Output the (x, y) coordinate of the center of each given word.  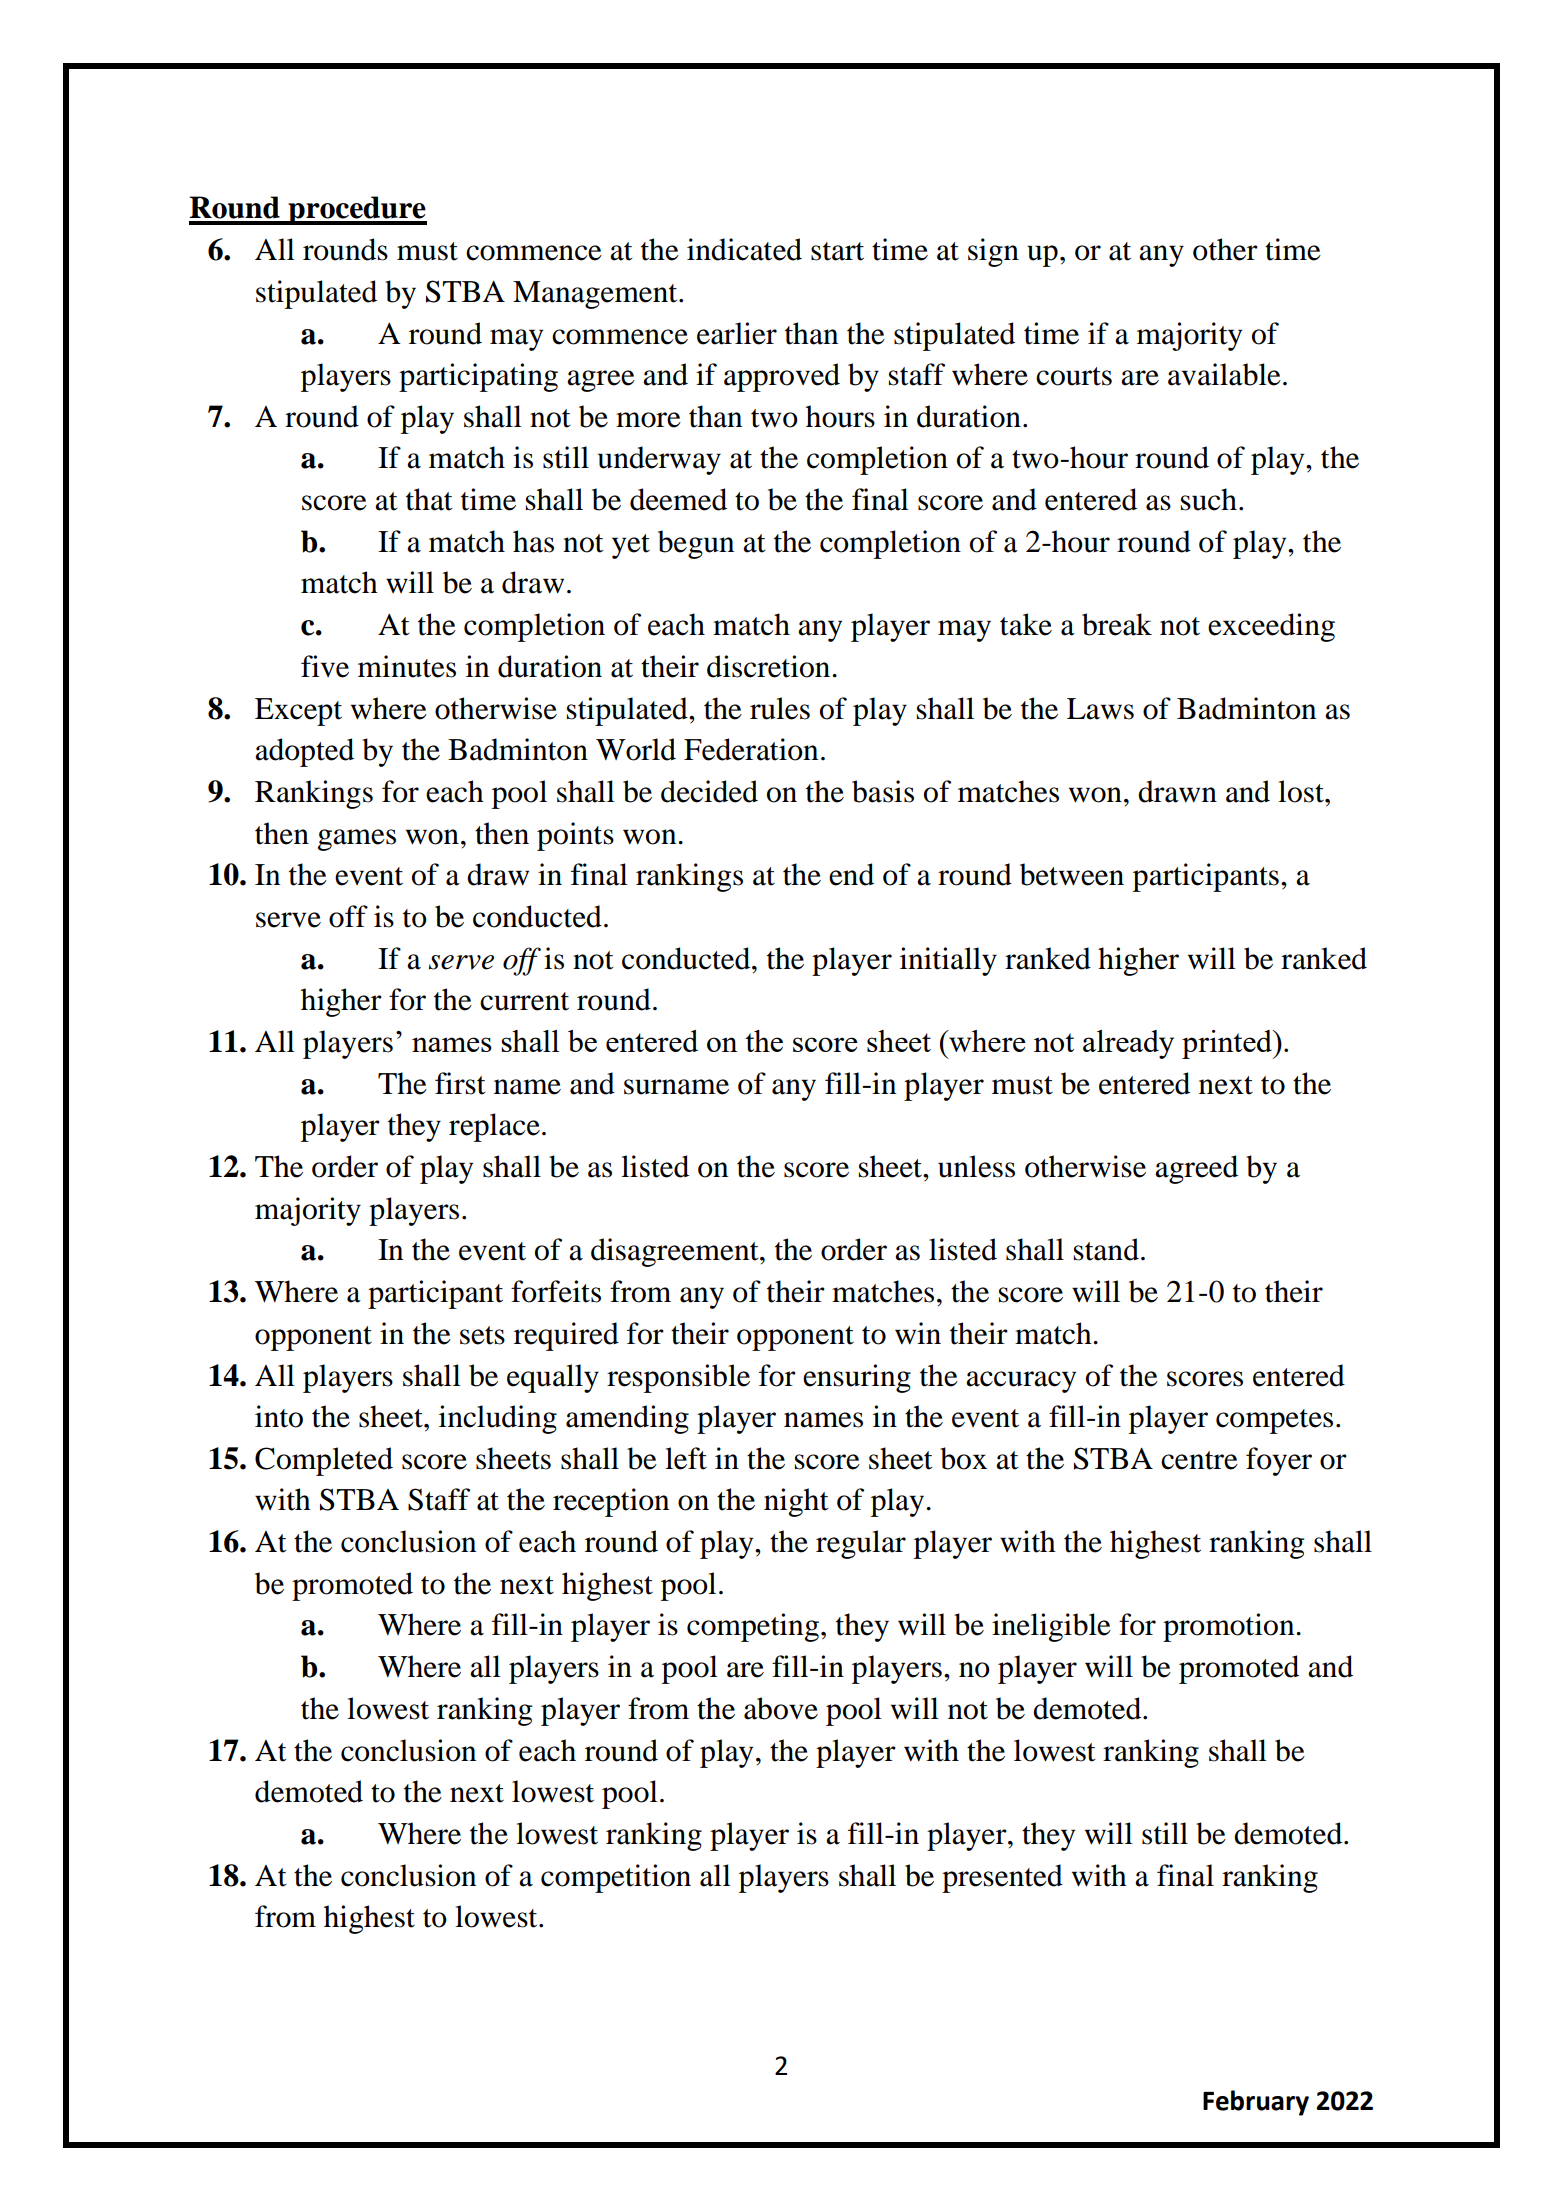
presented (1002, 1878)
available (1224, 374)
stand (1106, 1249)
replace (494, 1127)
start (837, 251)
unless (976, 1166)
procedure (356, 210)
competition (616, 1878)
